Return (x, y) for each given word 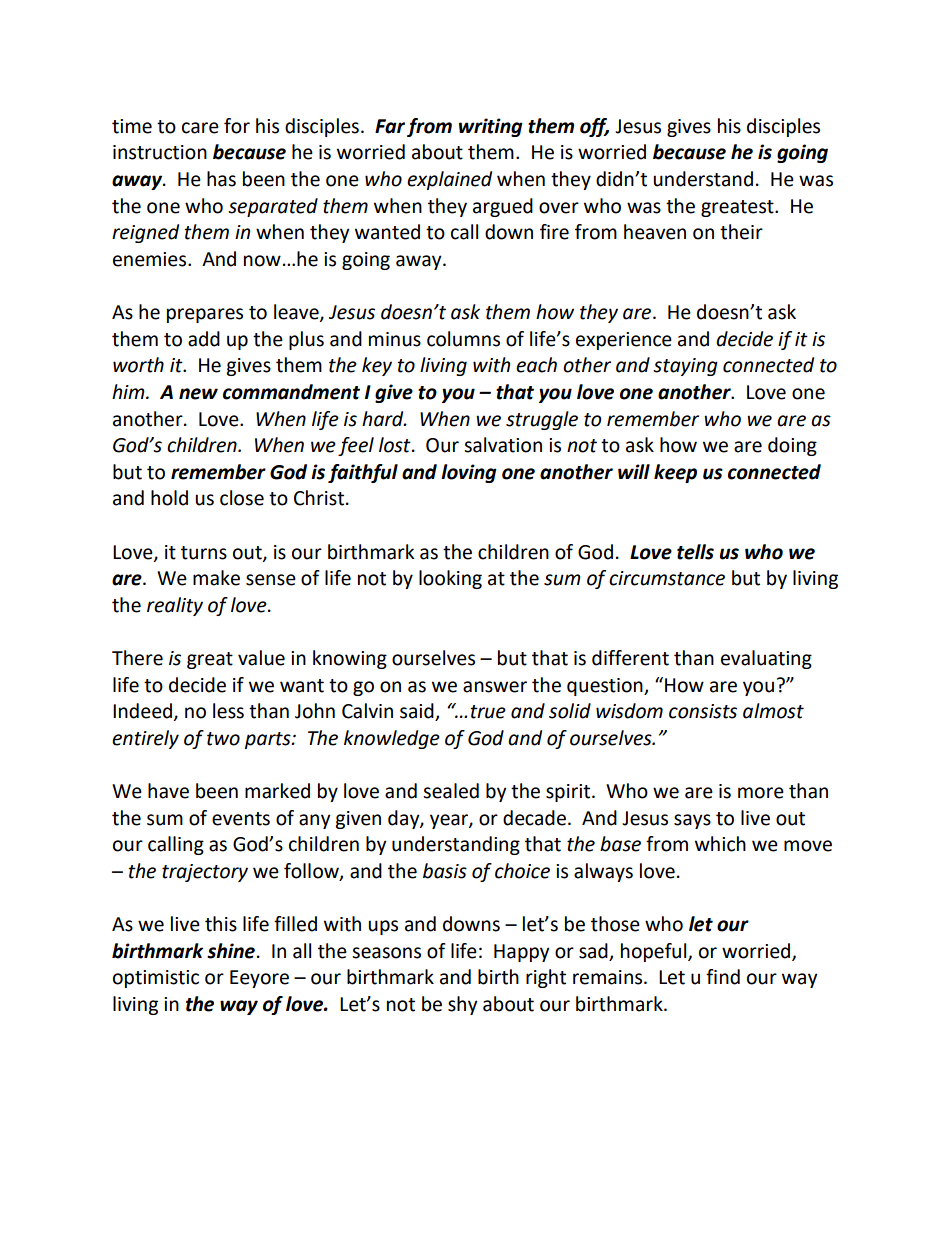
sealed (451, 791)
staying (685, 367)
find (723, 977)
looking (450, 579)
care (200, 128)
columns (463, 339)
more (761, 793)
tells (695, 552)
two (223, 739)
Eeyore (259, 979)
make (216, 578)
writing (491, 127)
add (204, 339)
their (741, 232)
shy (463, 1005)
